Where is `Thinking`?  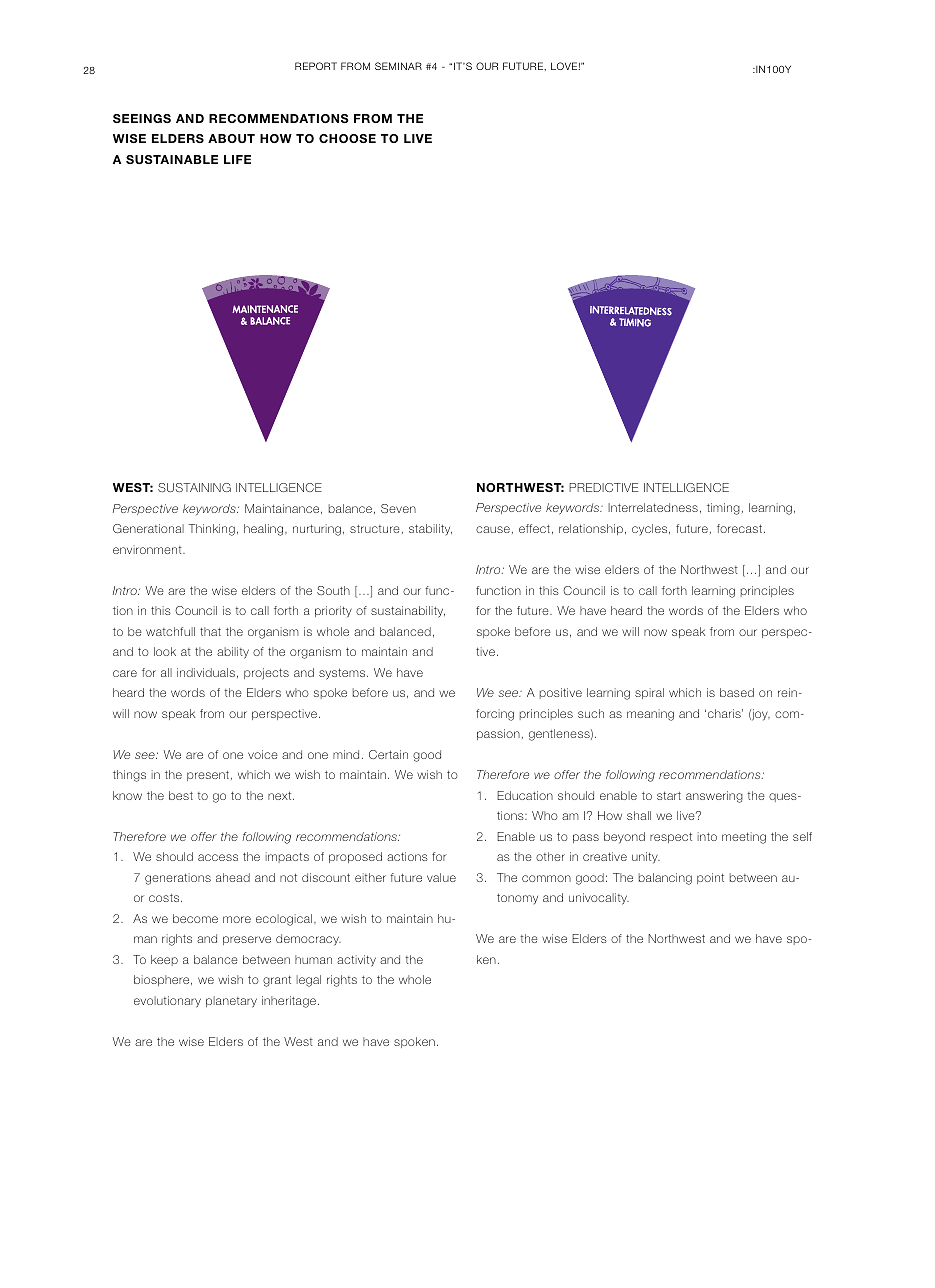 Thinking is located at coordinates (211, 530).
